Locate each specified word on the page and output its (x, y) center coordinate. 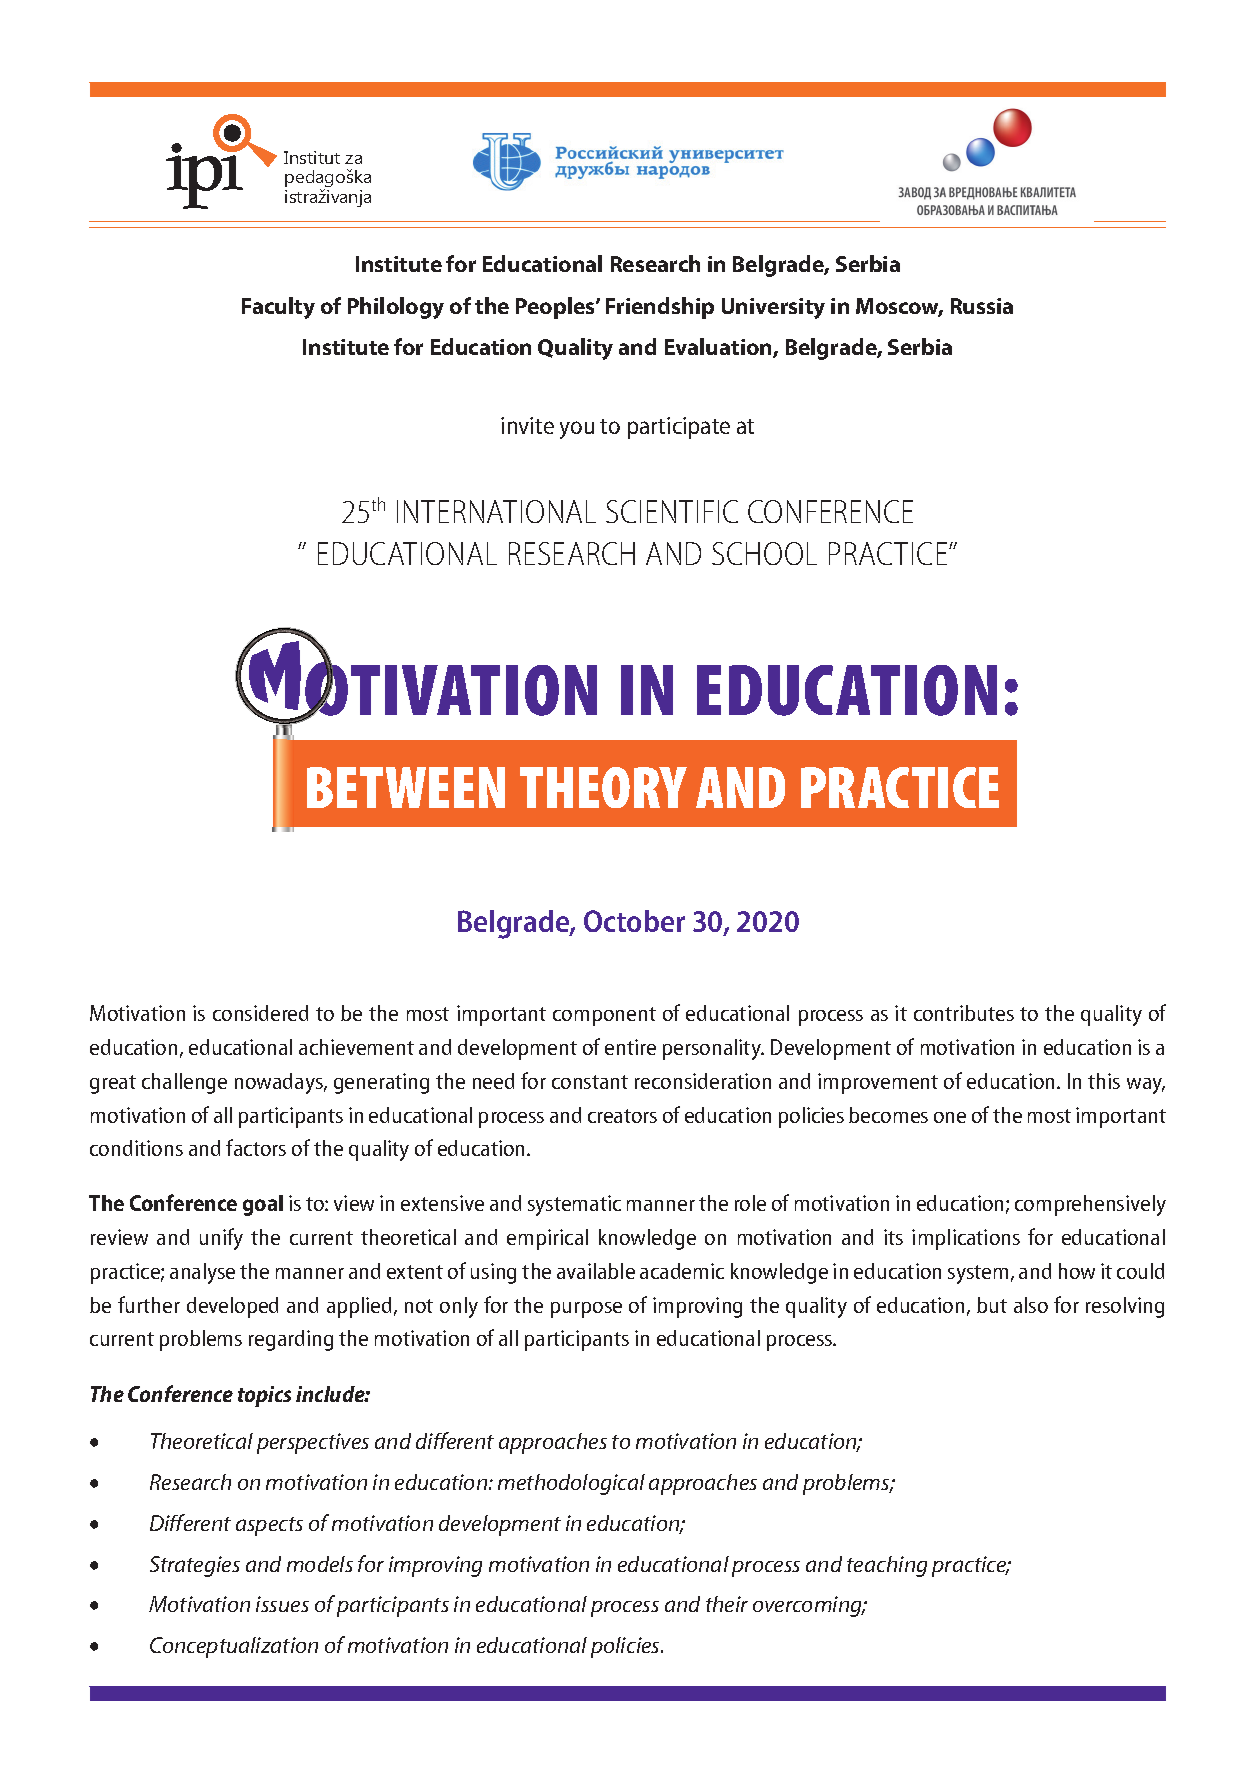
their (727, 1604)
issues (282, 1604)
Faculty (278, 308)
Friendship (660, 308)
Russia (982, 306)
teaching (887, 1566)
